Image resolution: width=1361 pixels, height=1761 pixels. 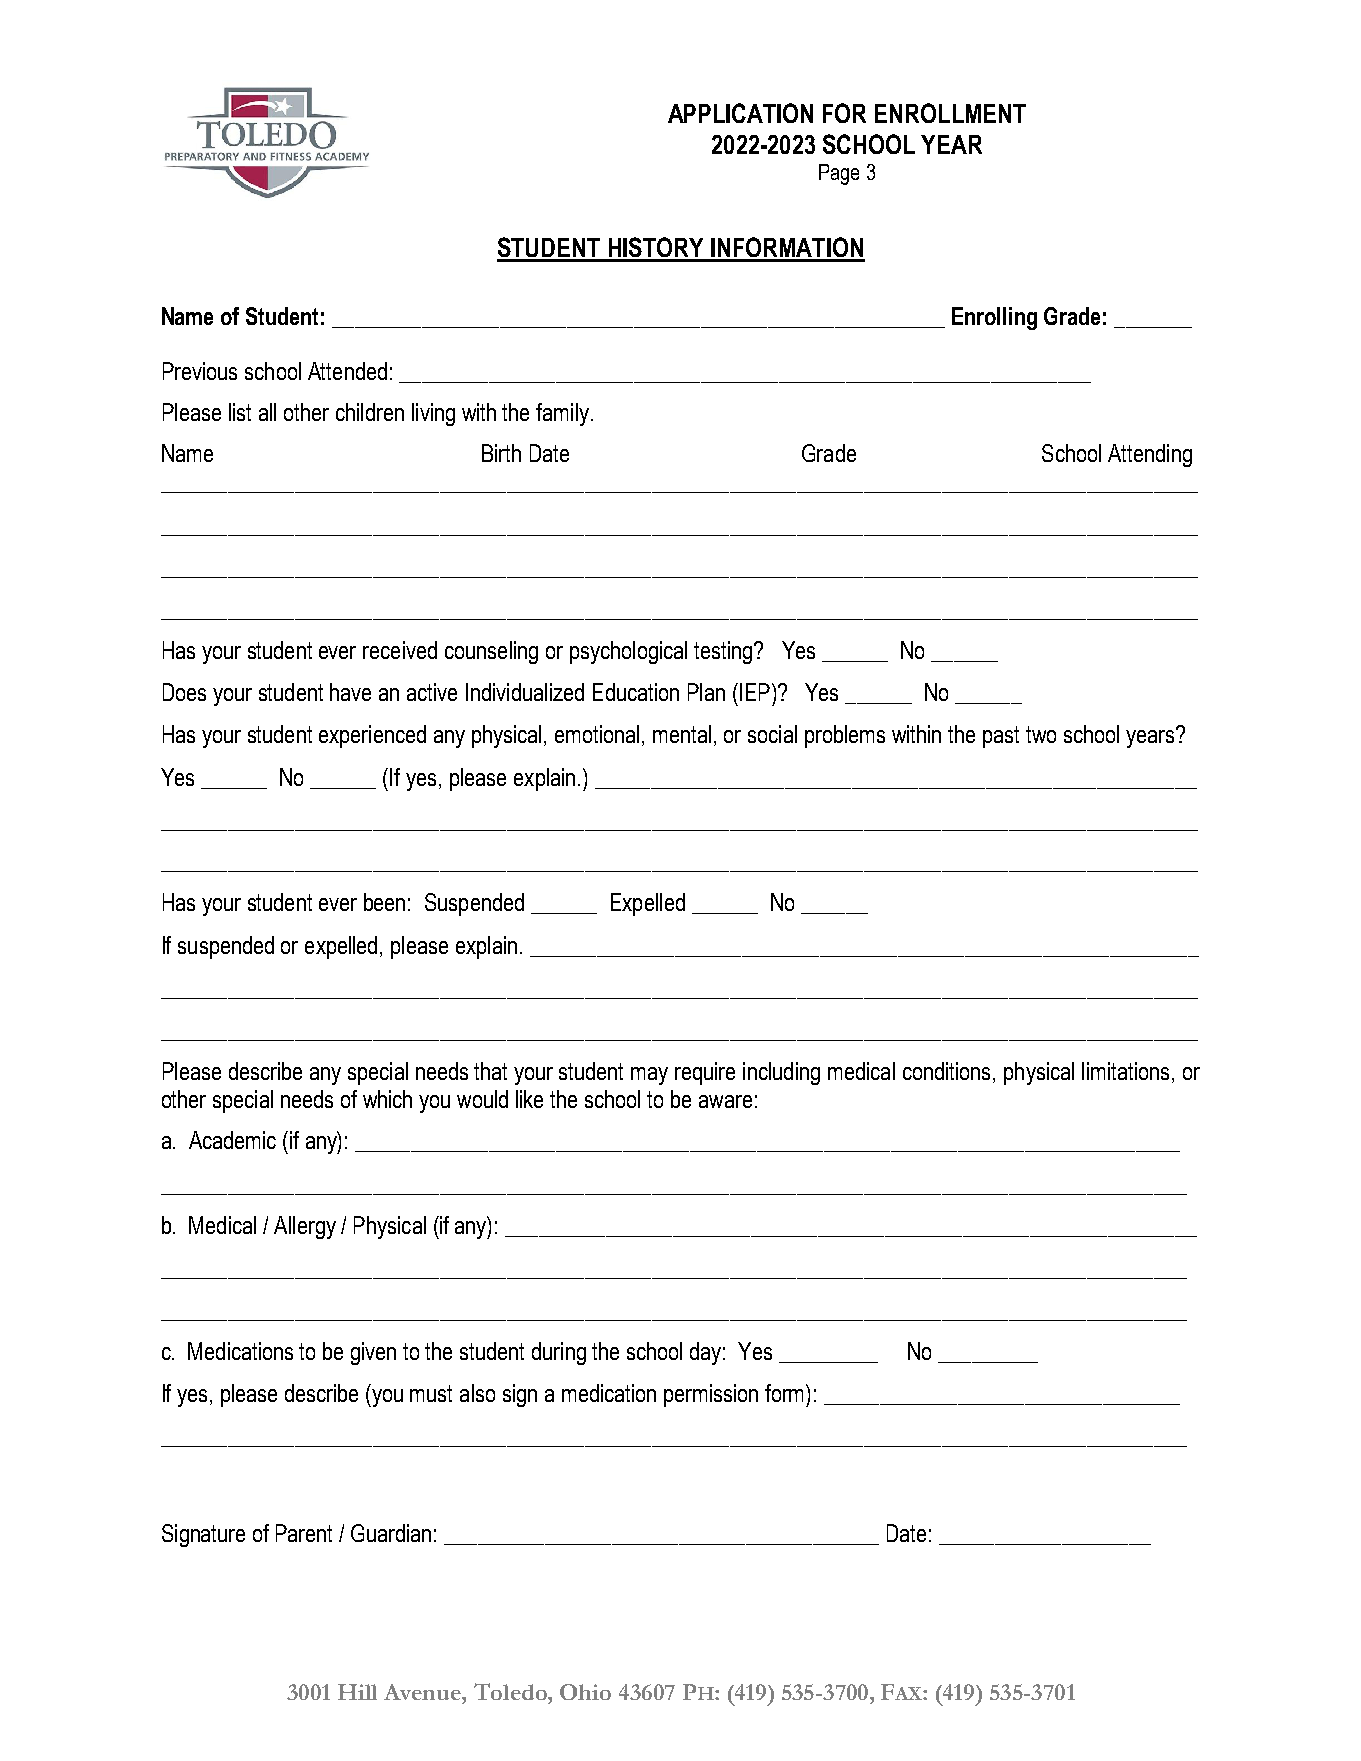 I want to click on Attended, so click(x=347, y=371).
